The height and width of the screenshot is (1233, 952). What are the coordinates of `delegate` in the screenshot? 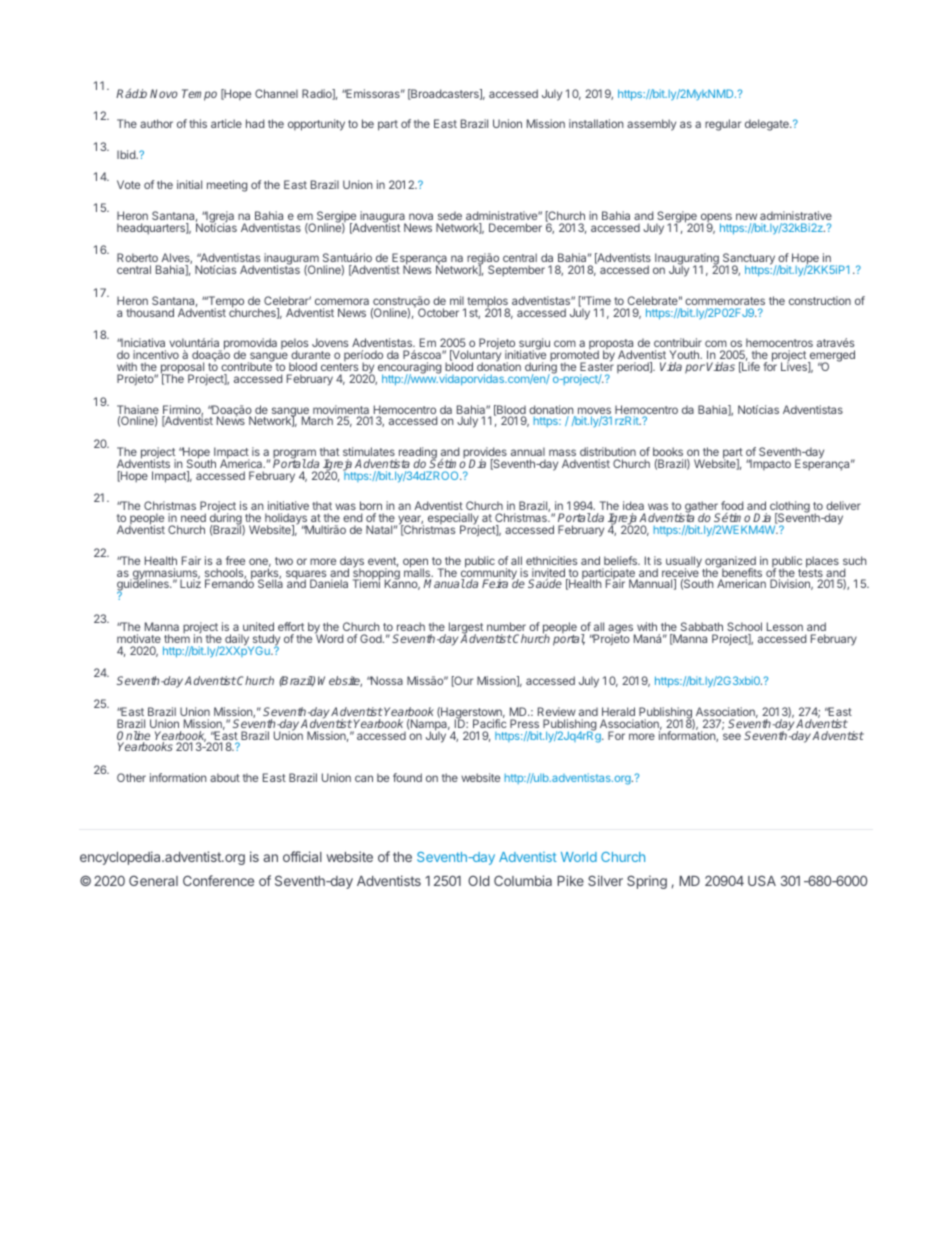 It's located at (768, 125).
